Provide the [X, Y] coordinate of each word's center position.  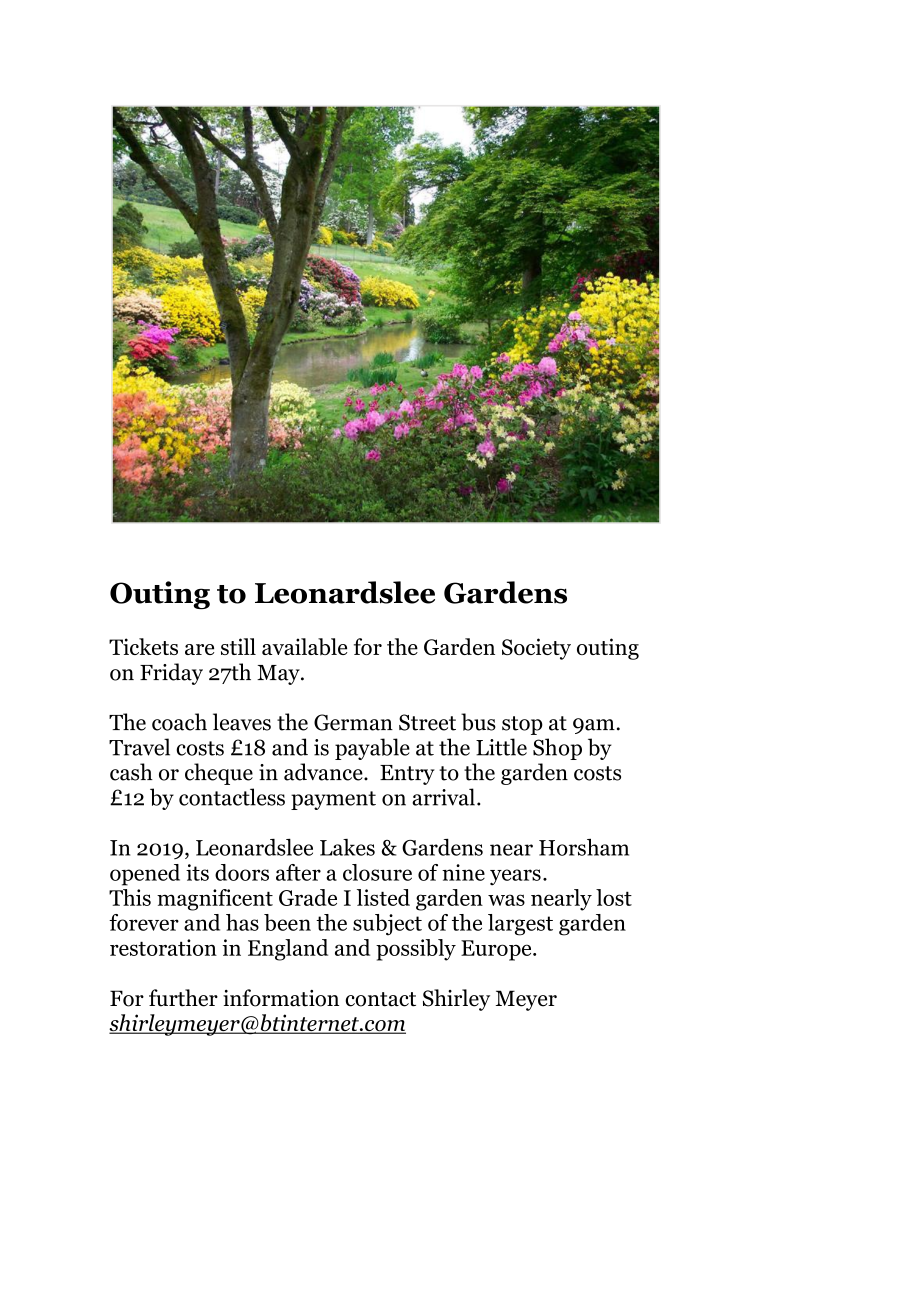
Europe [497, 950]
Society [536, 649]
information [281, 998]
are [199, 649]
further [183, 998]
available [304, 647]
